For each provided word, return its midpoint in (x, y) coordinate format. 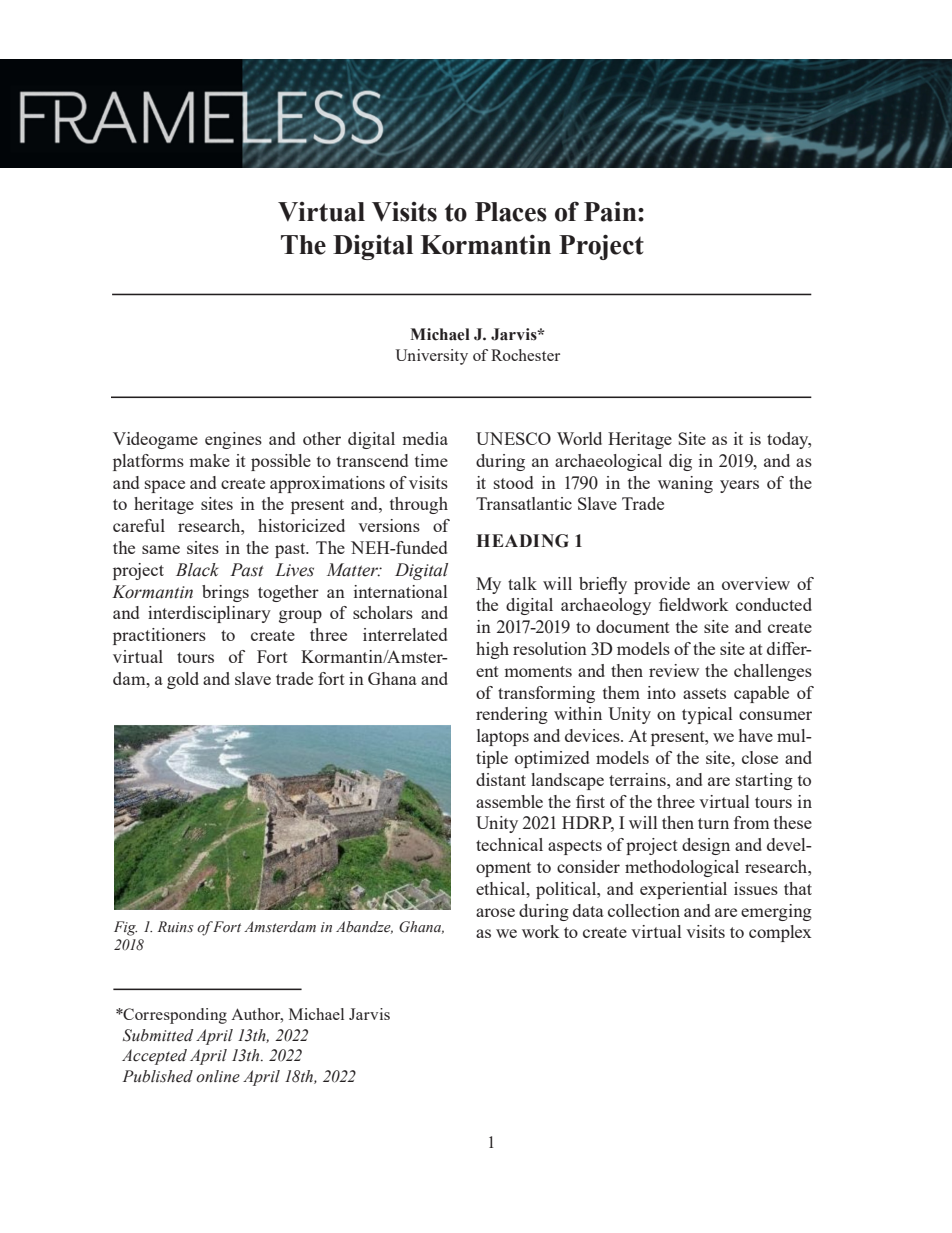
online (218, 1076)
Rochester (525, 355)
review (674, 670)
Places (511, 212)
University (431, 357)
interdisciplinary (209, 614)
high (492, 650)
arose (495, 912)
